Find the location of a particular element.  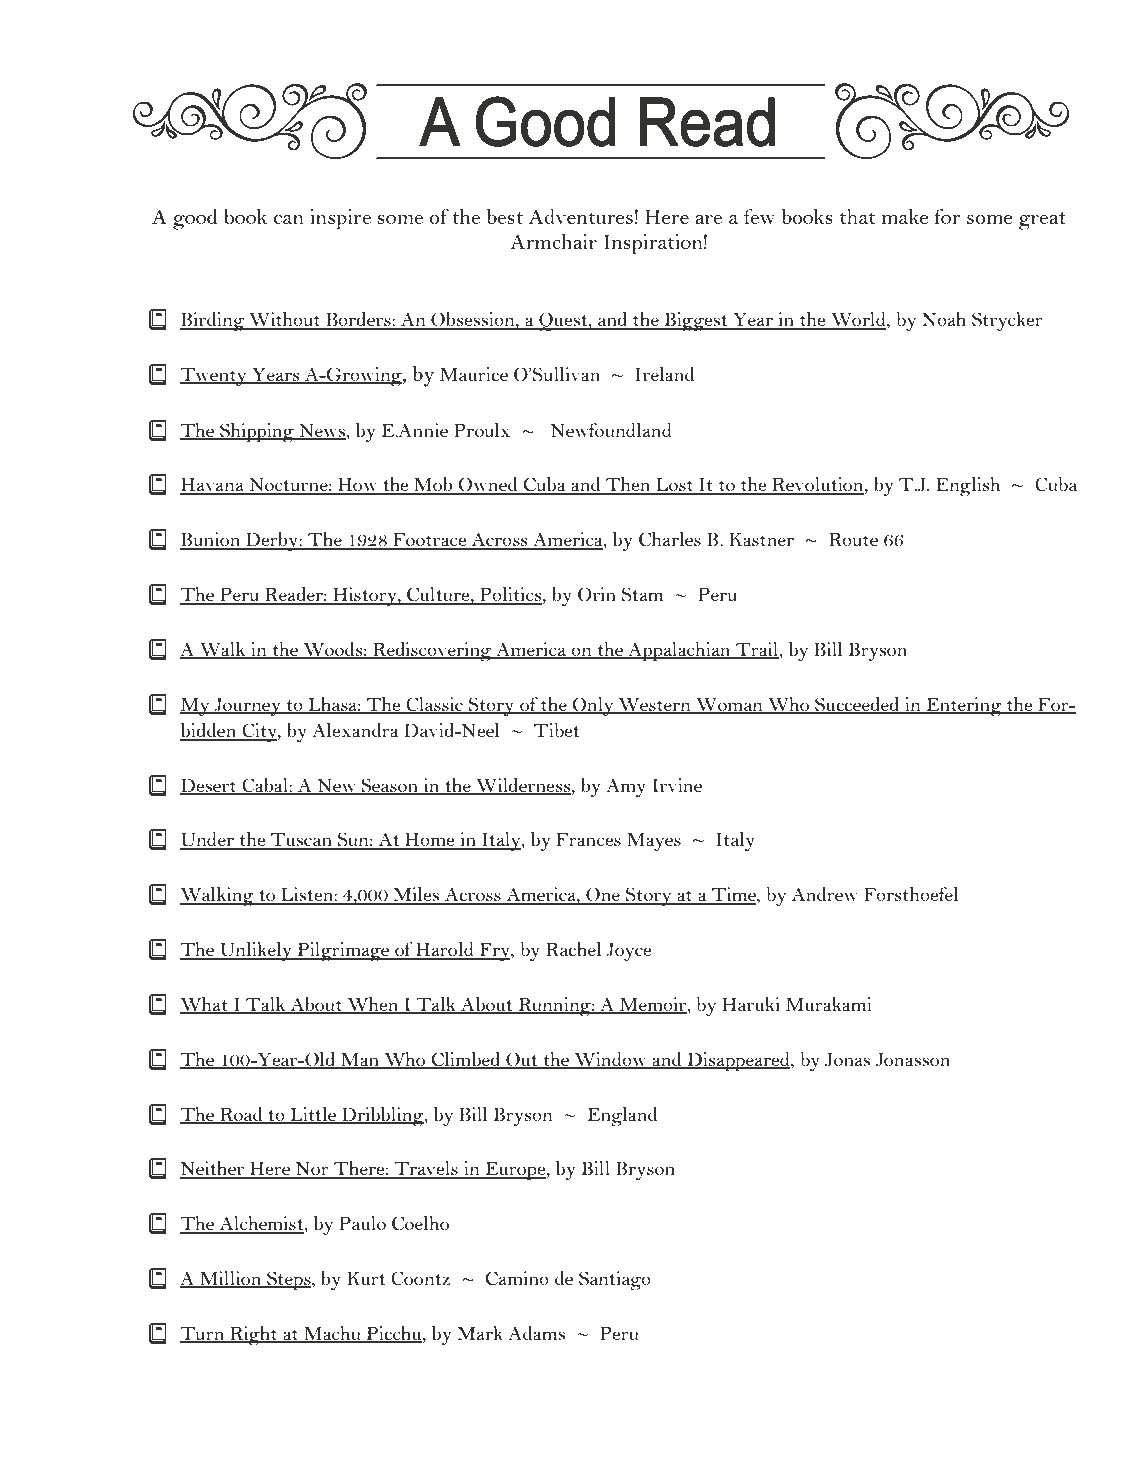

Santiago is located at coordinates (615, 1280).
